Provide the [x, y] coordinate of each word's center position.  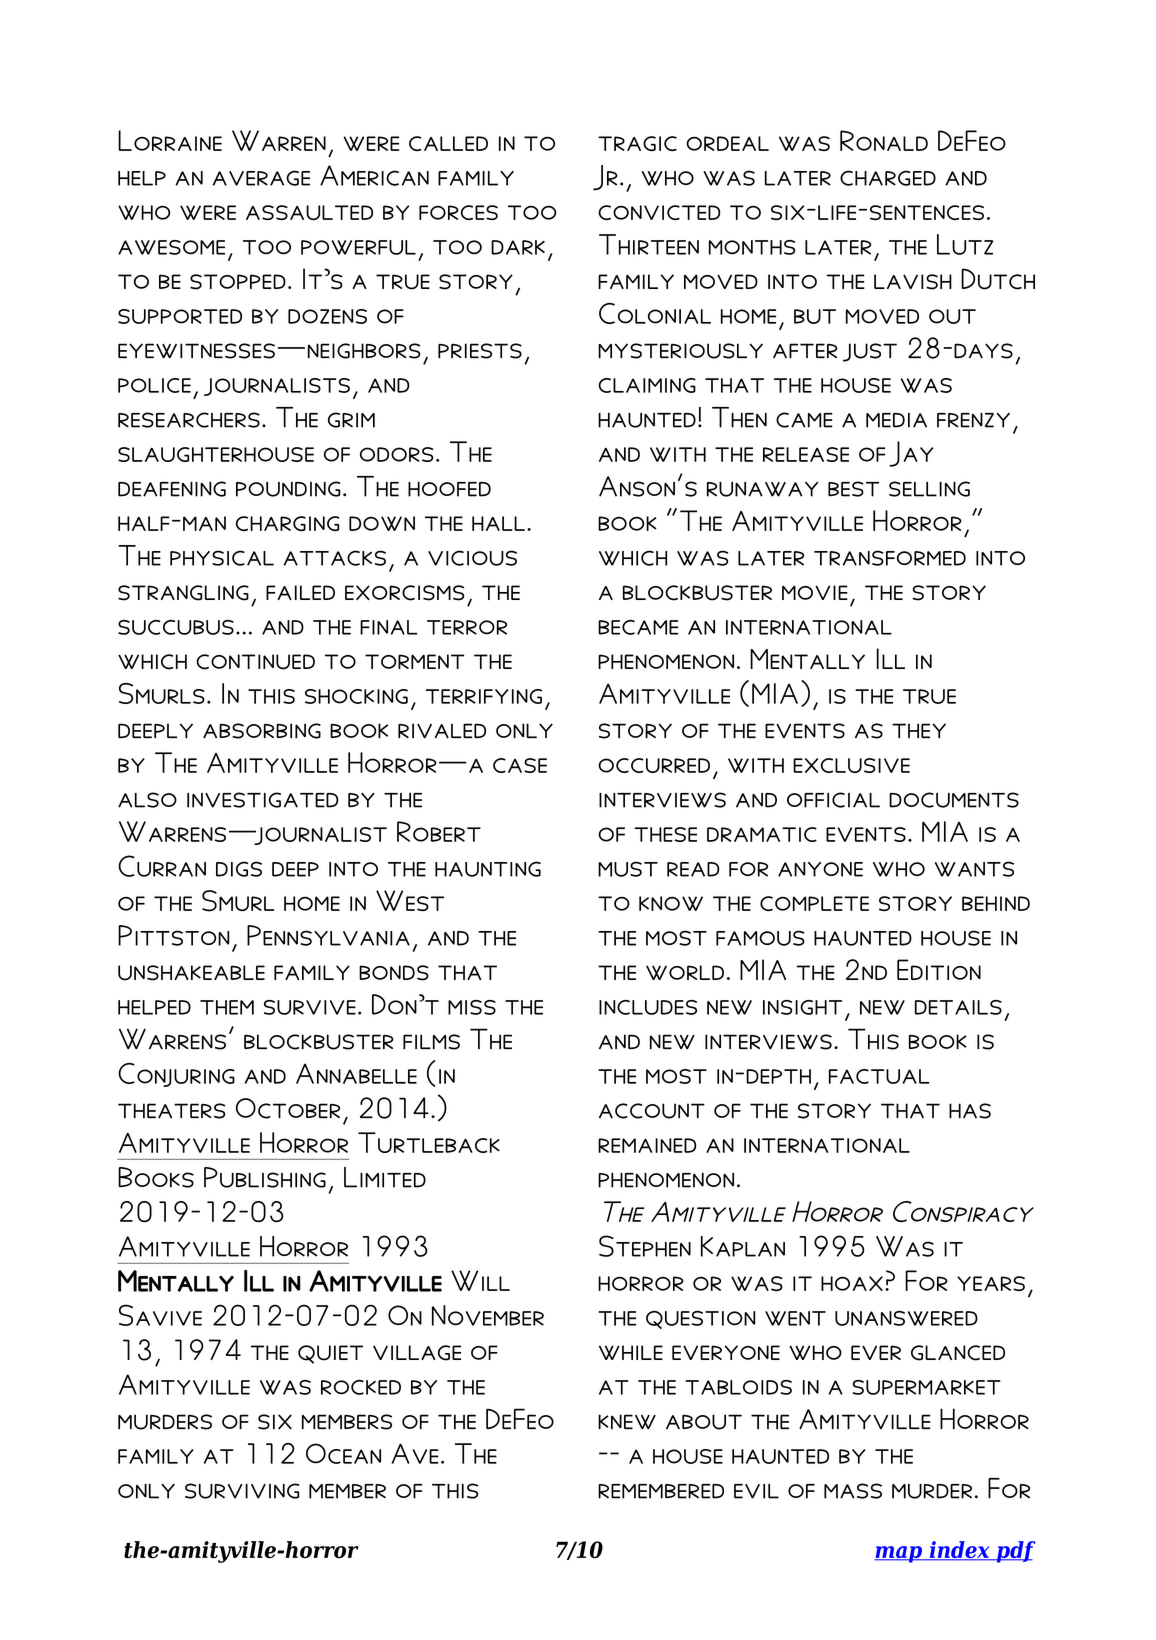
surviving [242, 1491]
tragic [637, 143]
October [288, 1108]
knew [627, 1421]
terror [467, 627]
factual [879, 1076]
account [652, 1111]
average [261, 178]
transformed [890, 558]
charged [888, 178]
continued [255, 662]
